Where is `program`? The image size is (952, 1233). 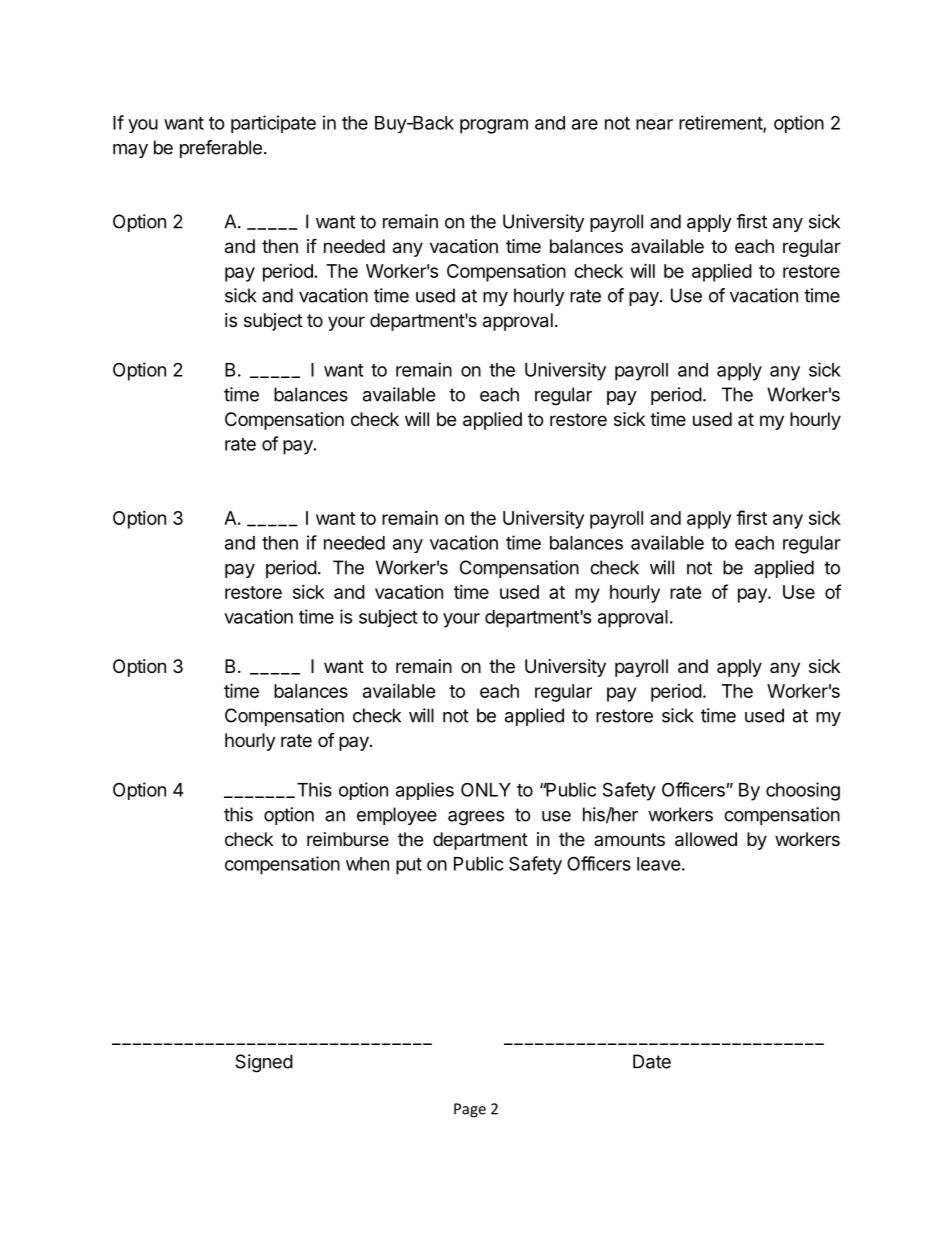 program is located at coordinates (494, 126).
